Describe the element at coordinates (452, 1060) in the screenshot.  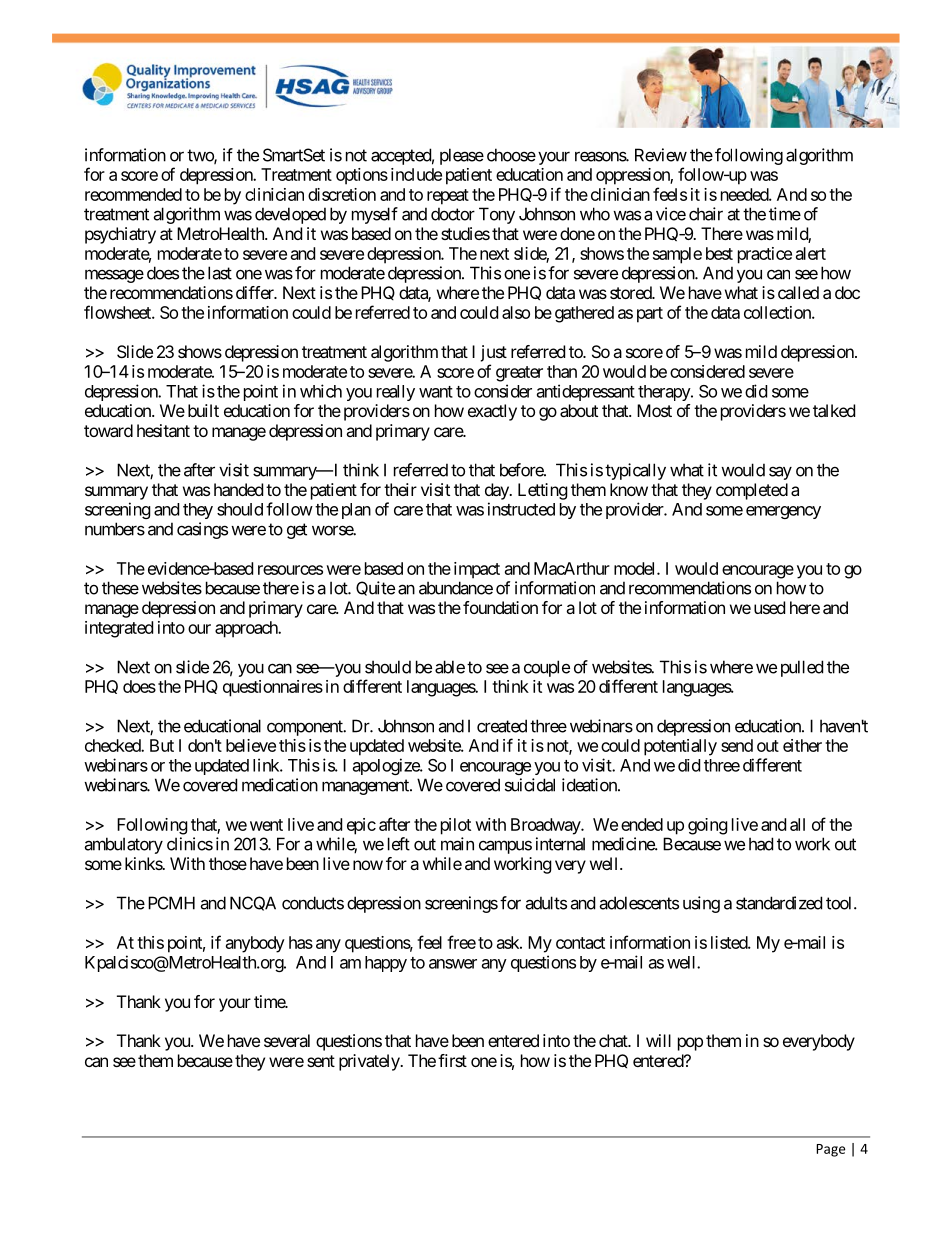
I see `first` at that location.
